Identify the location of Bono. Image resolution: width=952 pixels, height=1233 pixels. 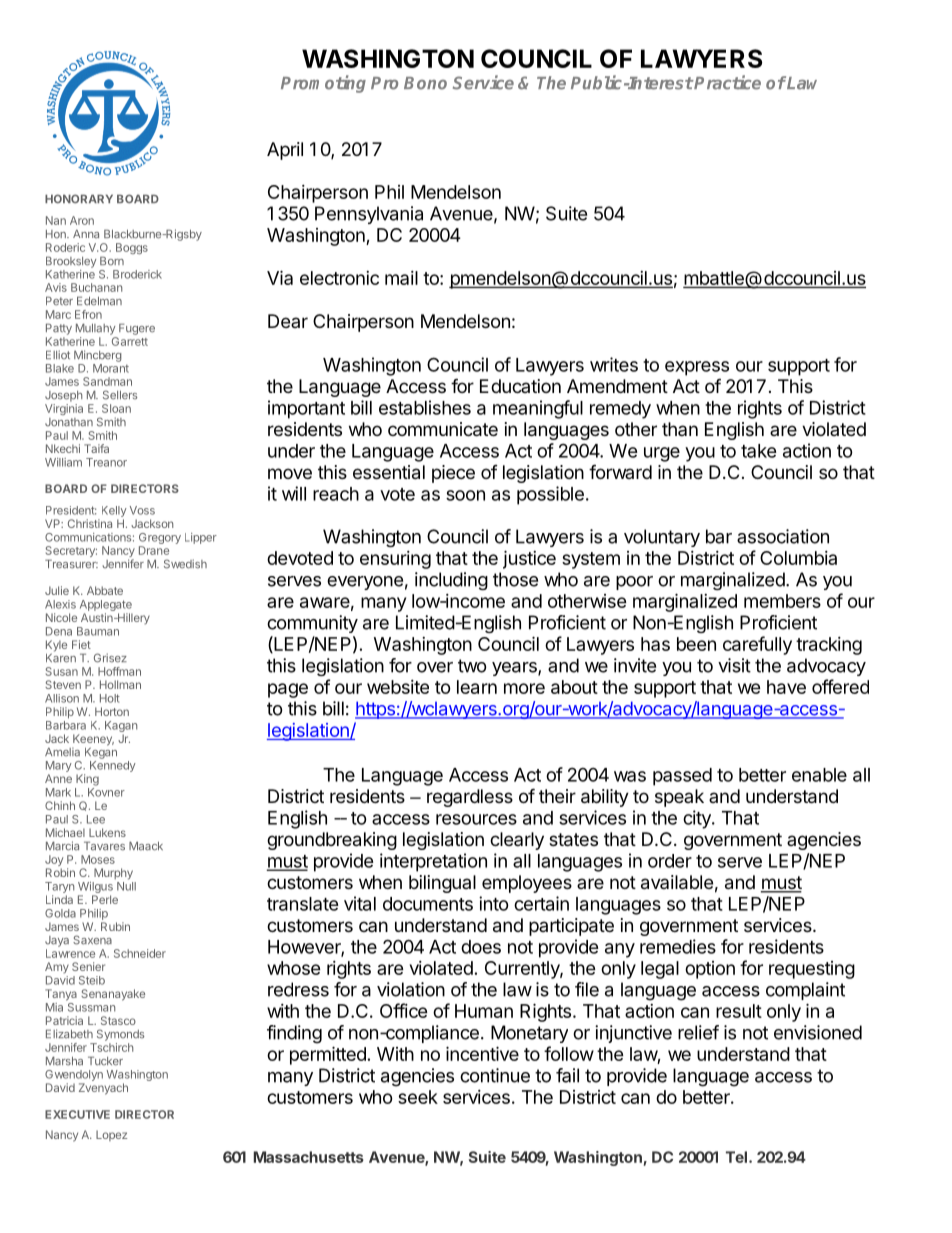
(425, 83).
